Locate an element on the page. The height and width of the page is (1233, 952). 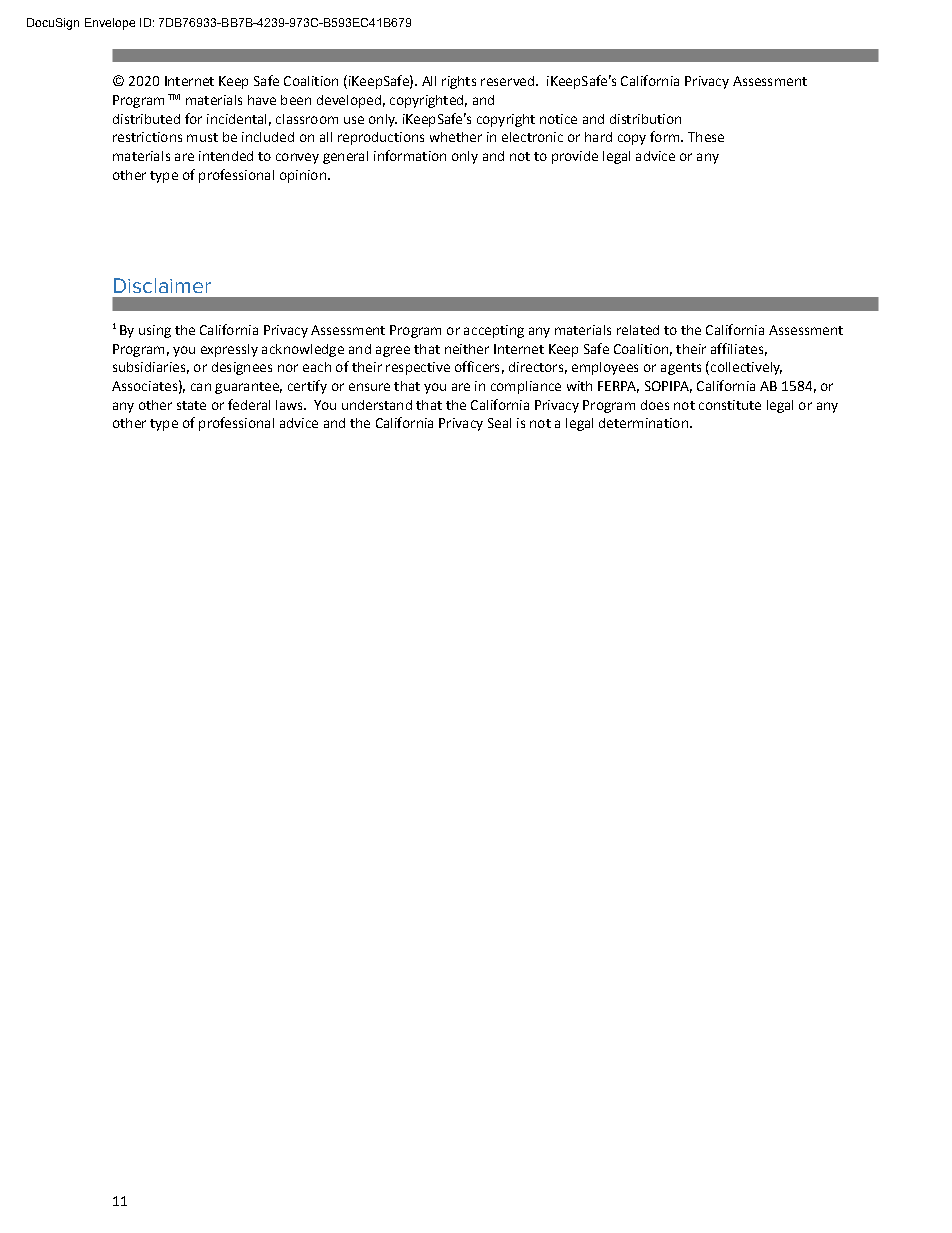
agents is located at coordinates (681, 369).
